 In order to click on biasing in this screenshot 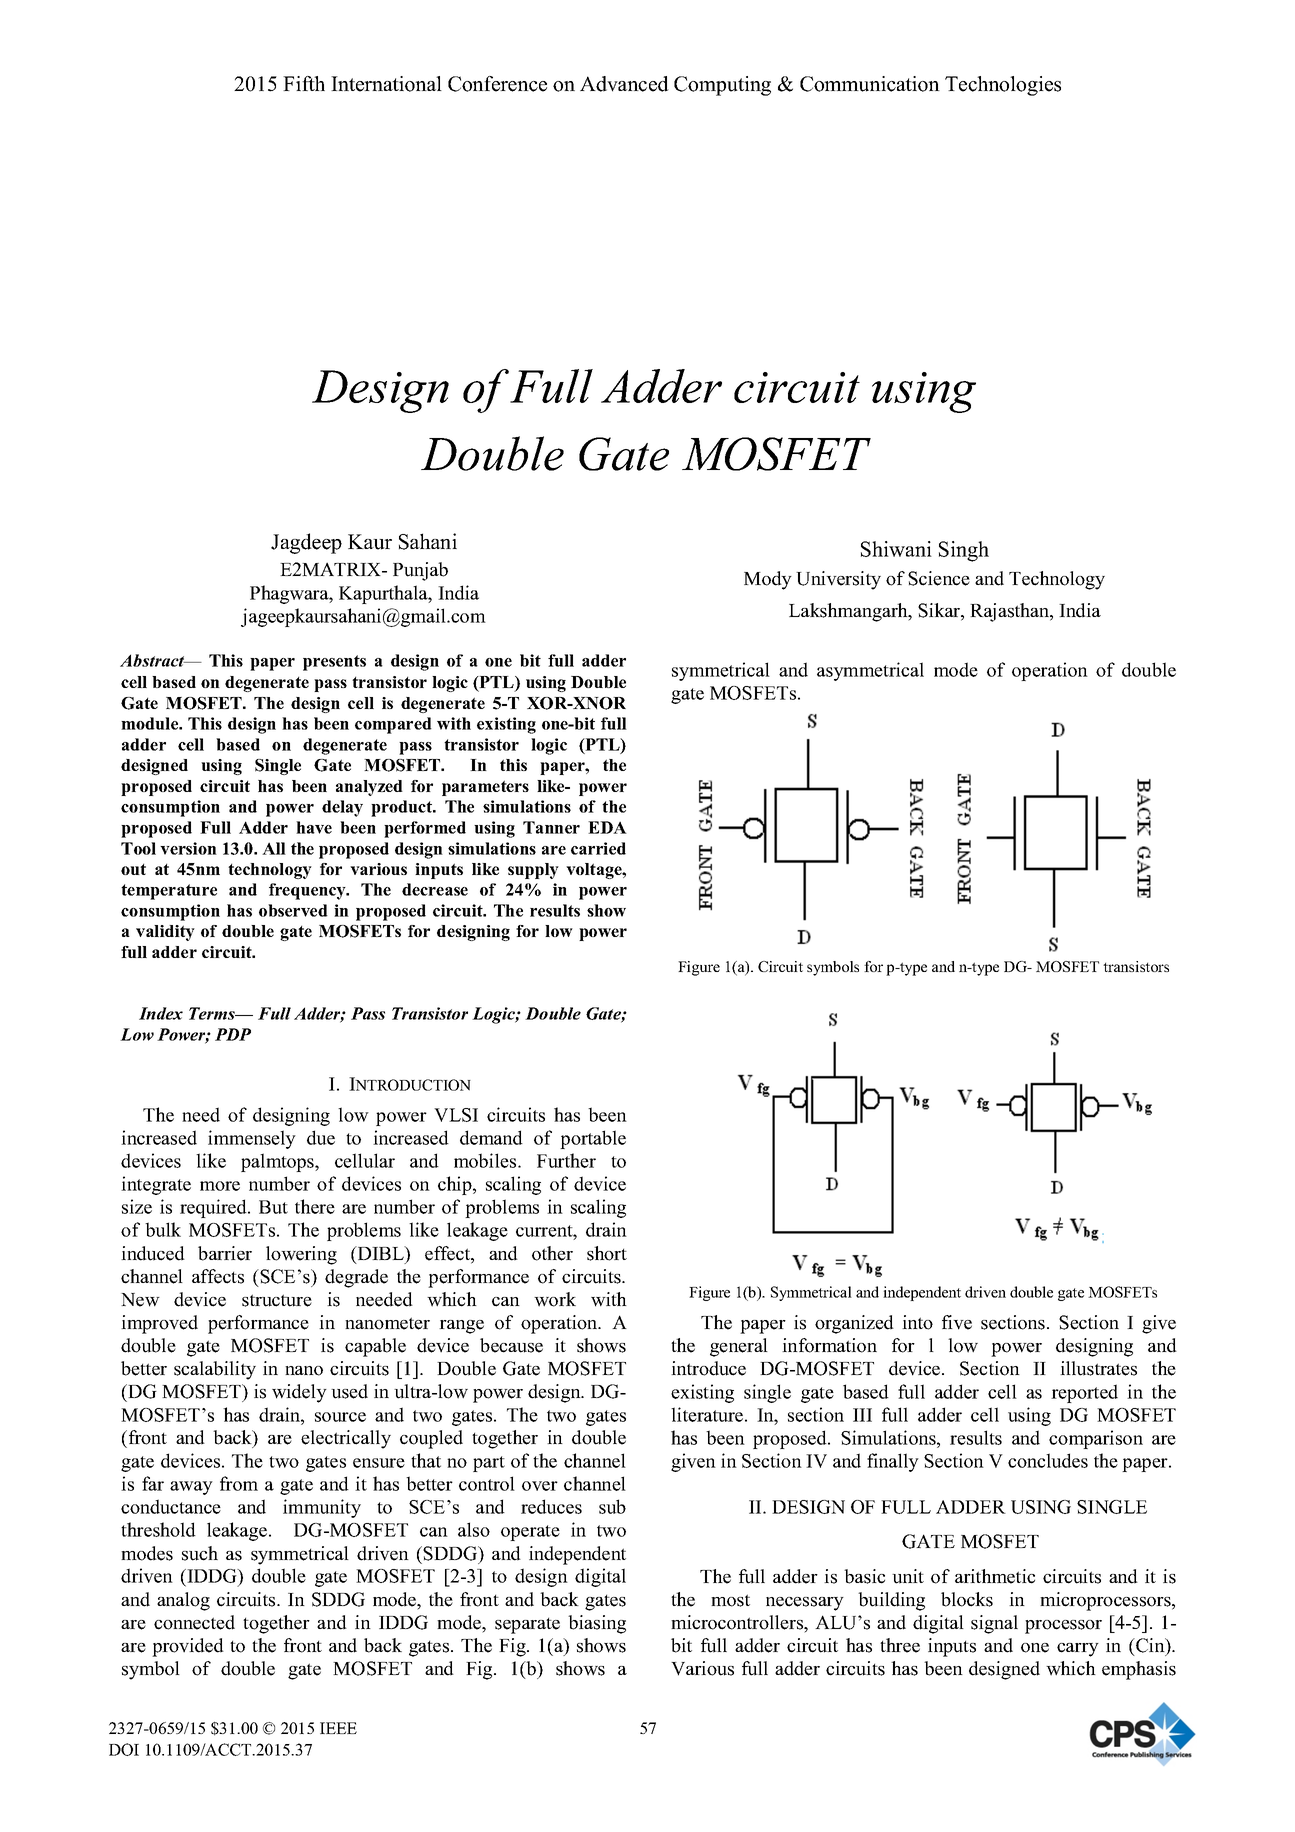, I will do `click(597, 1624)`.
